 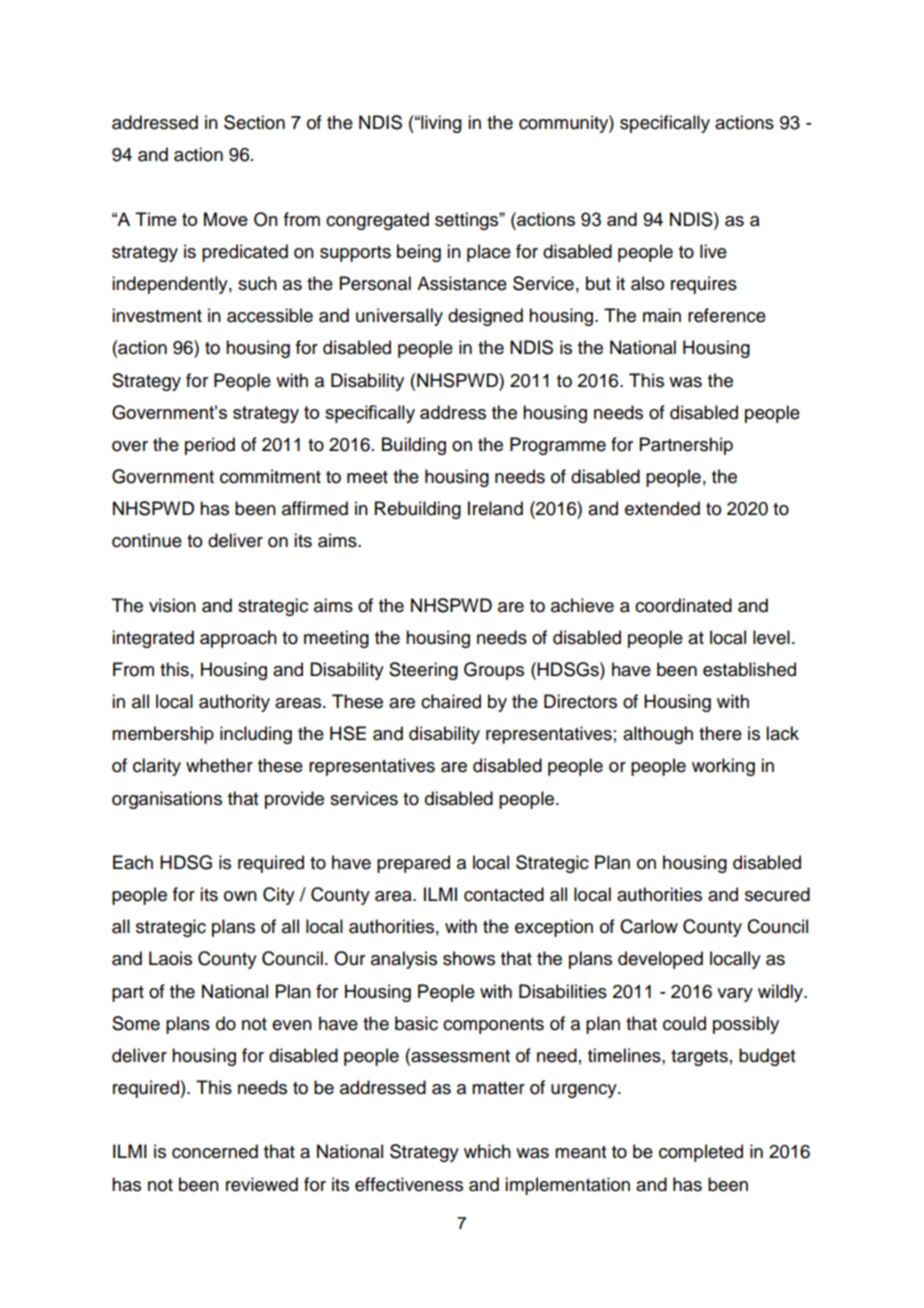 I want to click on Steering, so click(x=423, y=671).
